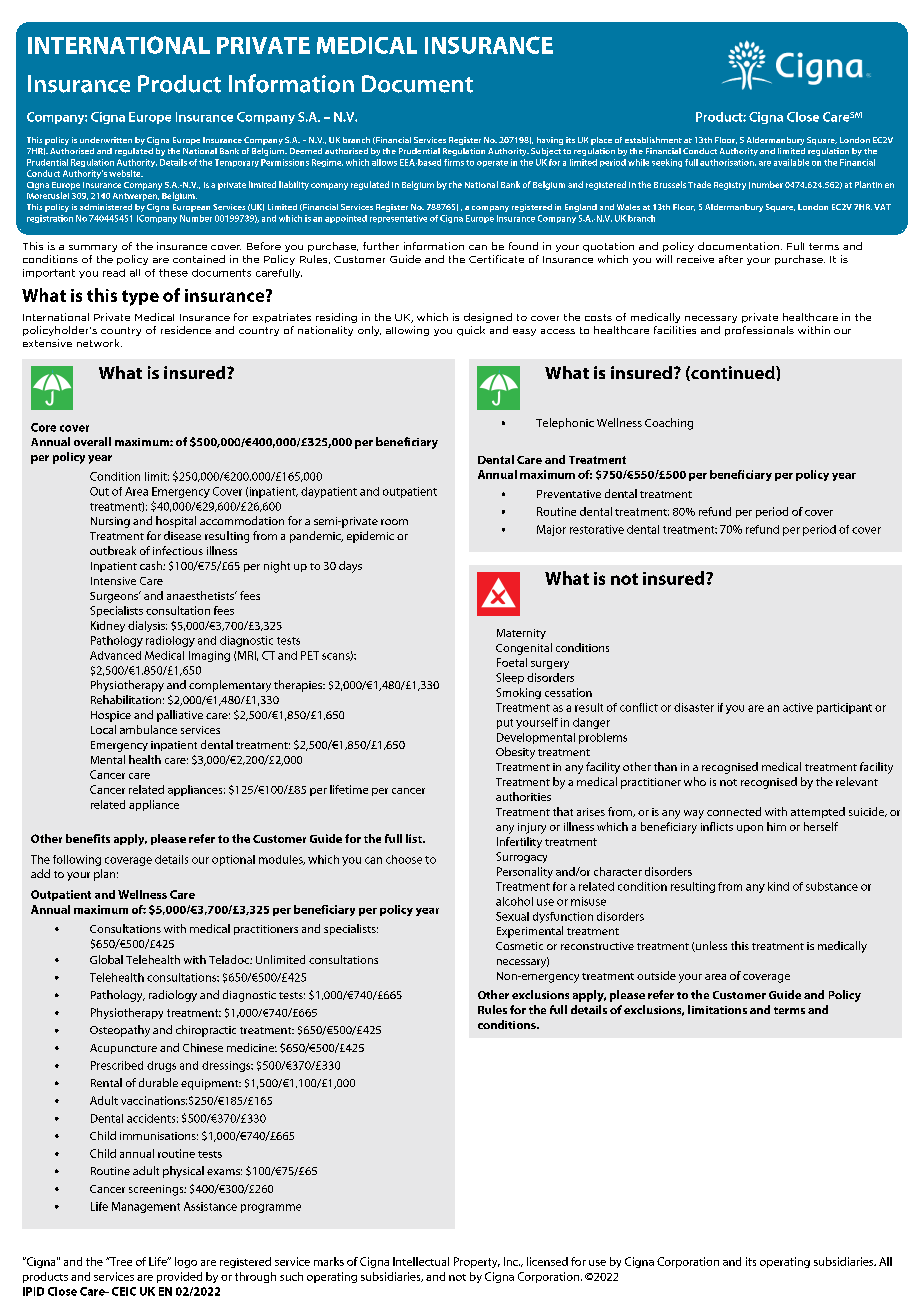 The image size is (924, 1308). Describe the element at coordinates (656, 975) in the screenshot. I see `outside` at that location.
